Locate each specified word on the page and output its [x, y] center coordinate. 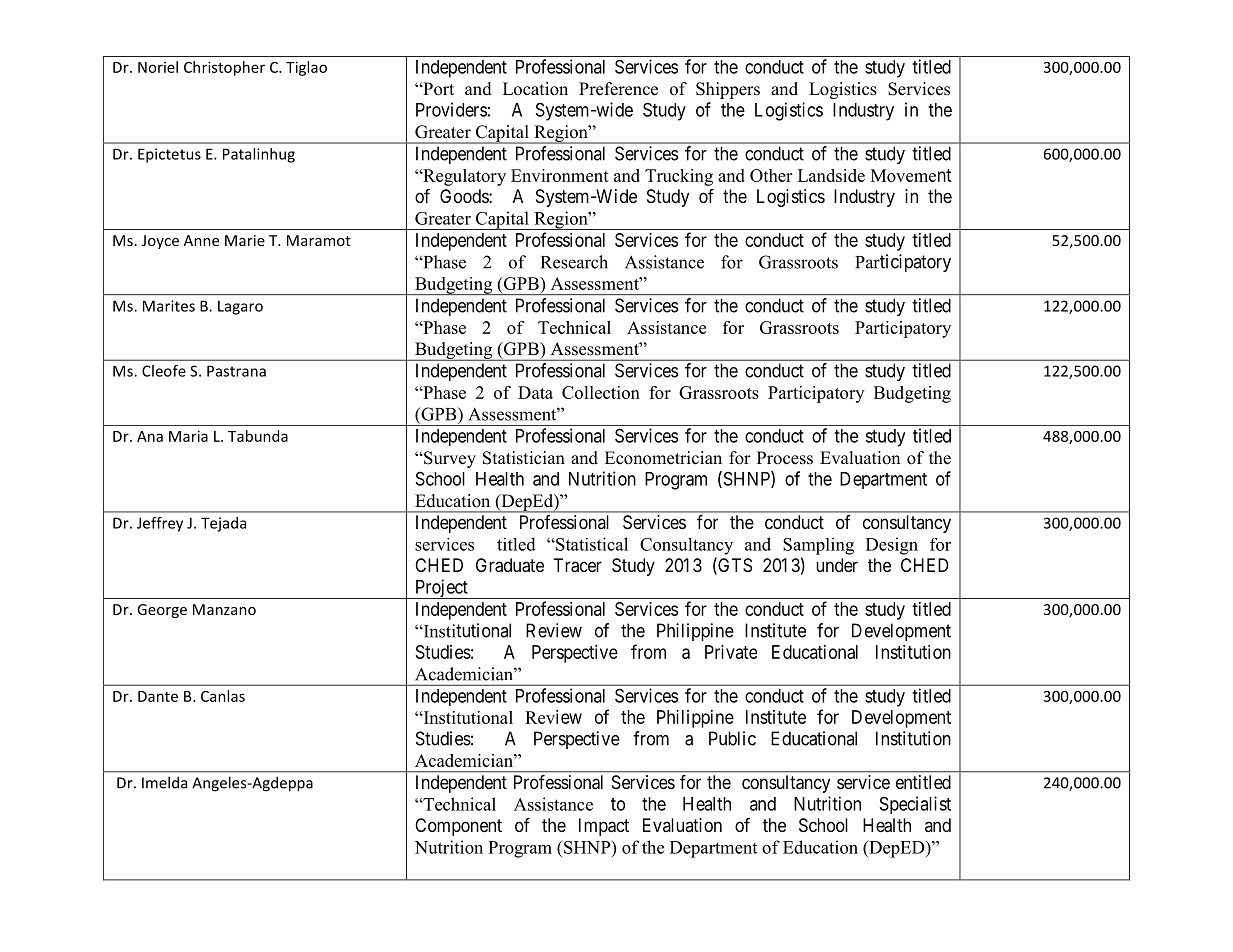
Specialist [915, 805]
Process [785, 458]
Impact [604, 827]
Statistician [524, 458]
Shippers [728, 90]
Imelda [164, 782]
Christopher [224, 68]
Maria [188, 436]
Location [535, 89]
